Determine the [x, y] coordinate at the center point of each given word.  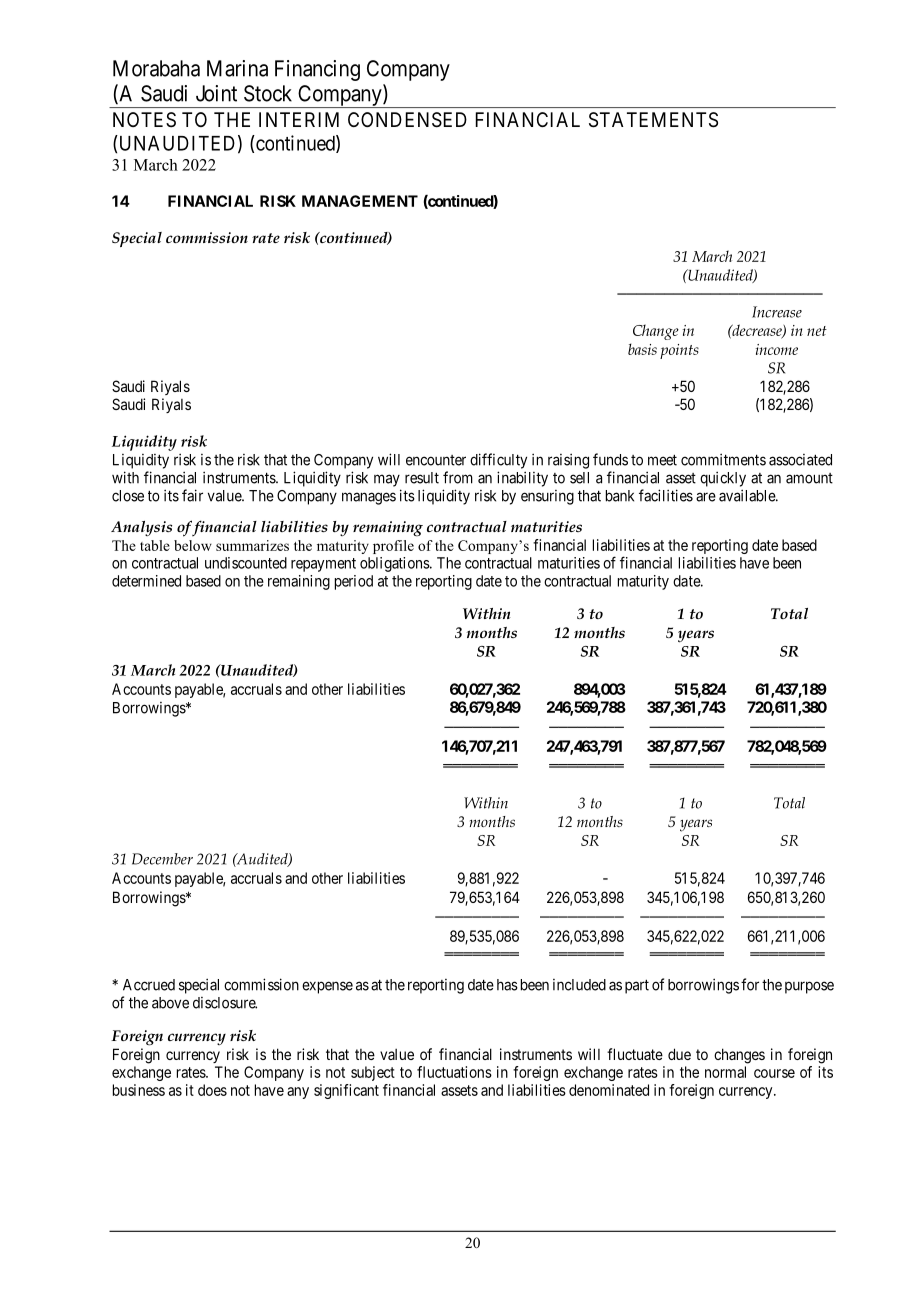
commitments [723, 459]
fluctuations [454, 1072]
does [212, 1090]
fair [192, 495]
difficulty [498, 461]
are [706, 497]
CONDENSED [407, 120]
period [354, 582]
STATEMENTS [653, 120]
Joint [216, 93]
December [162, 859]
